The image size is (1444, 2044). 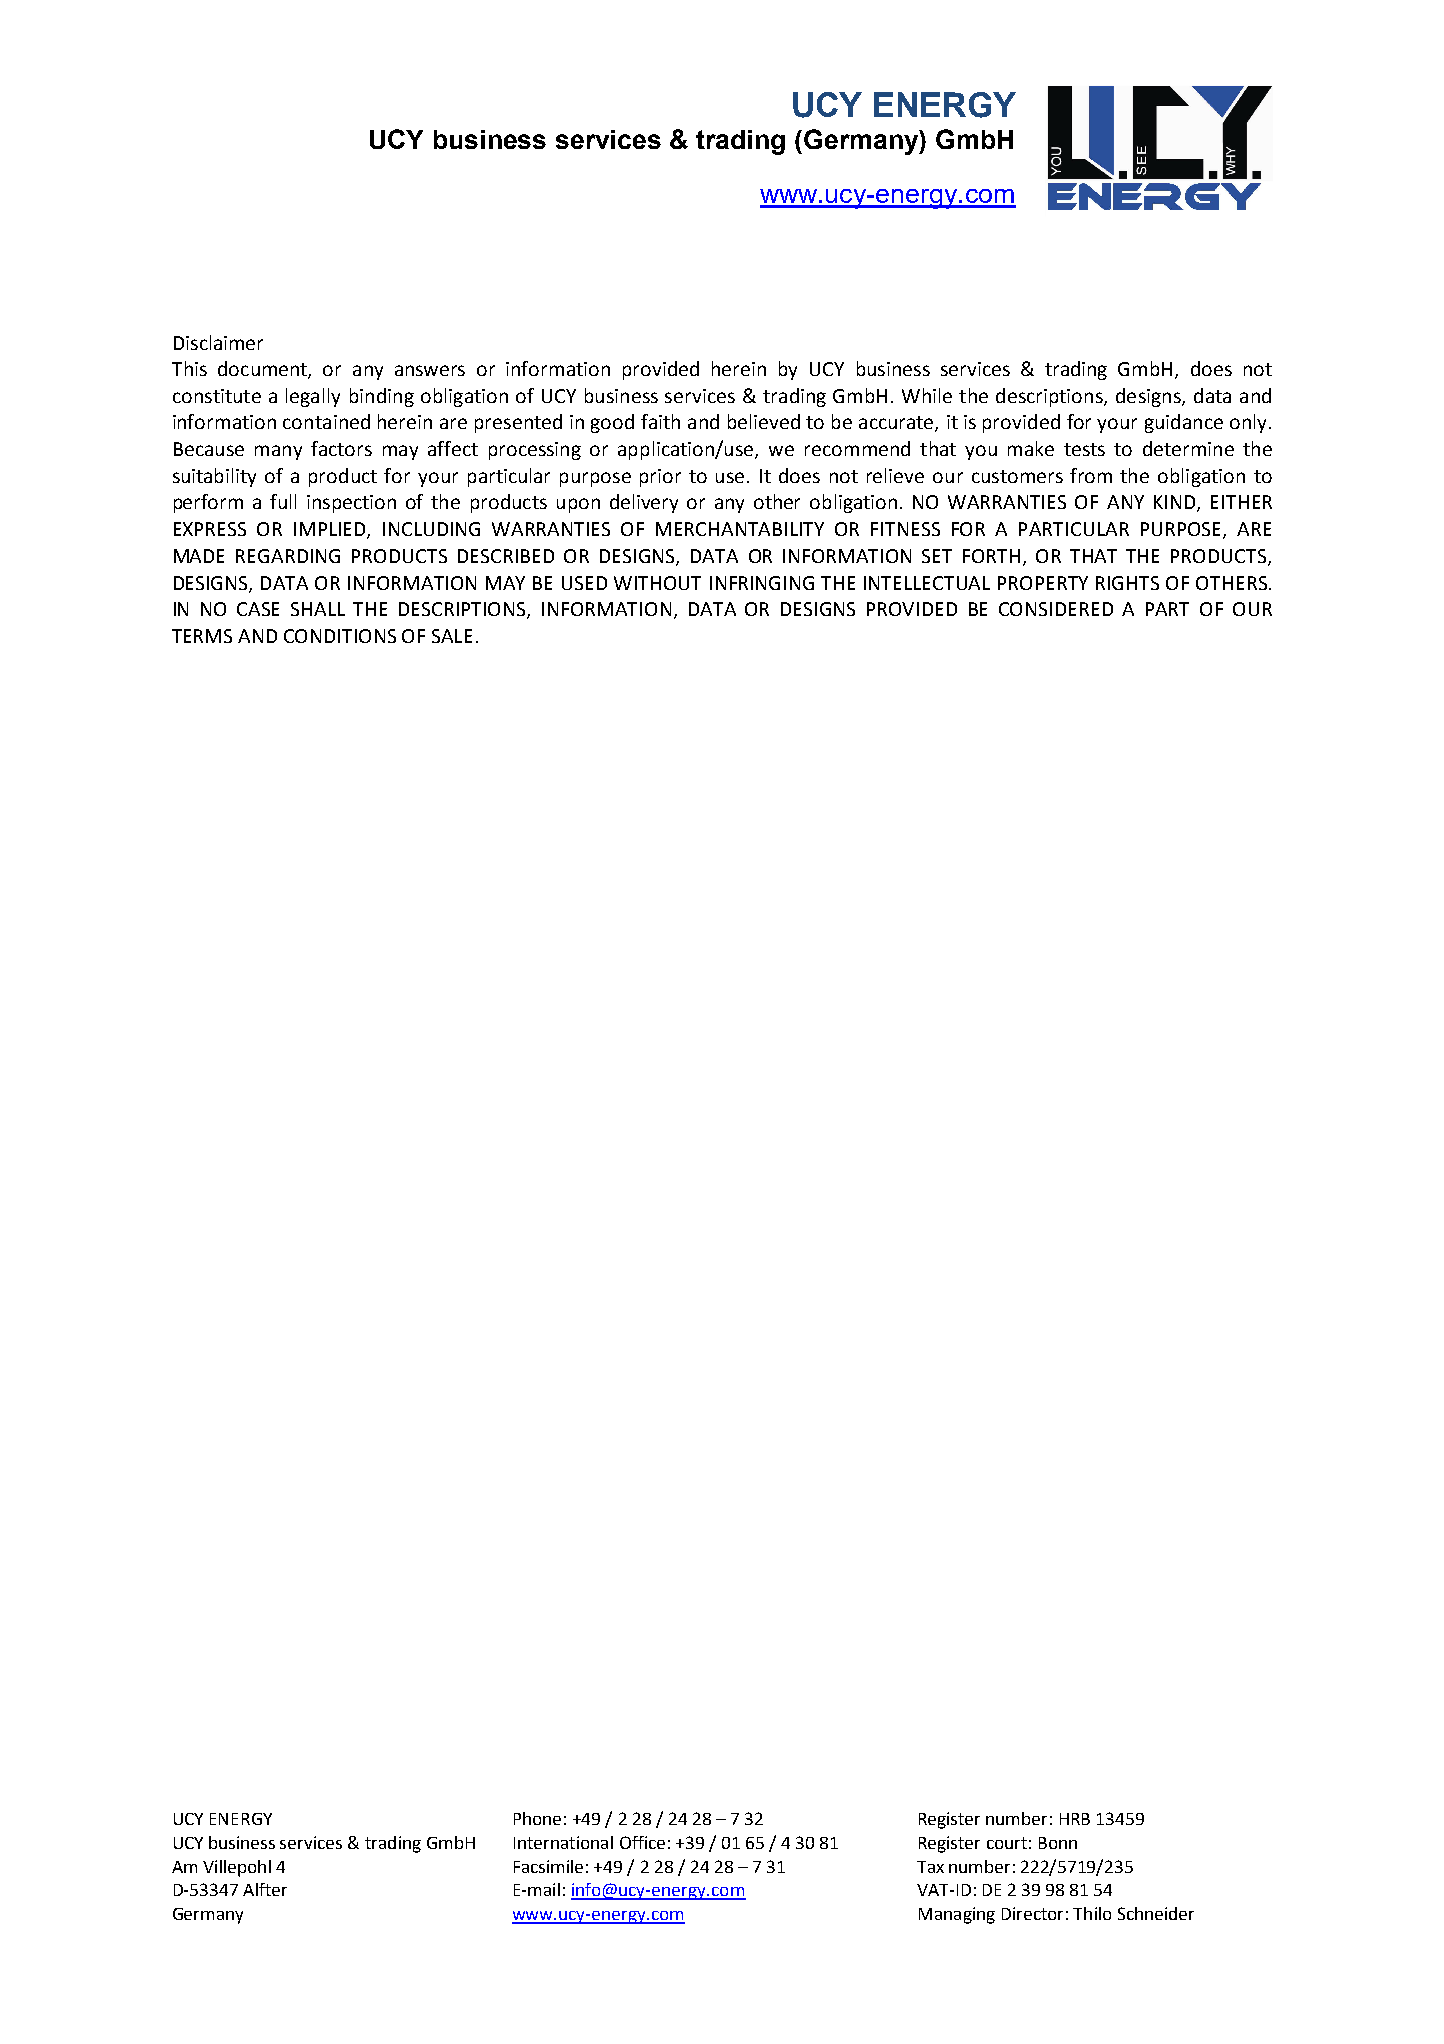 I want to click on believed, so click(x=764, y=421).
